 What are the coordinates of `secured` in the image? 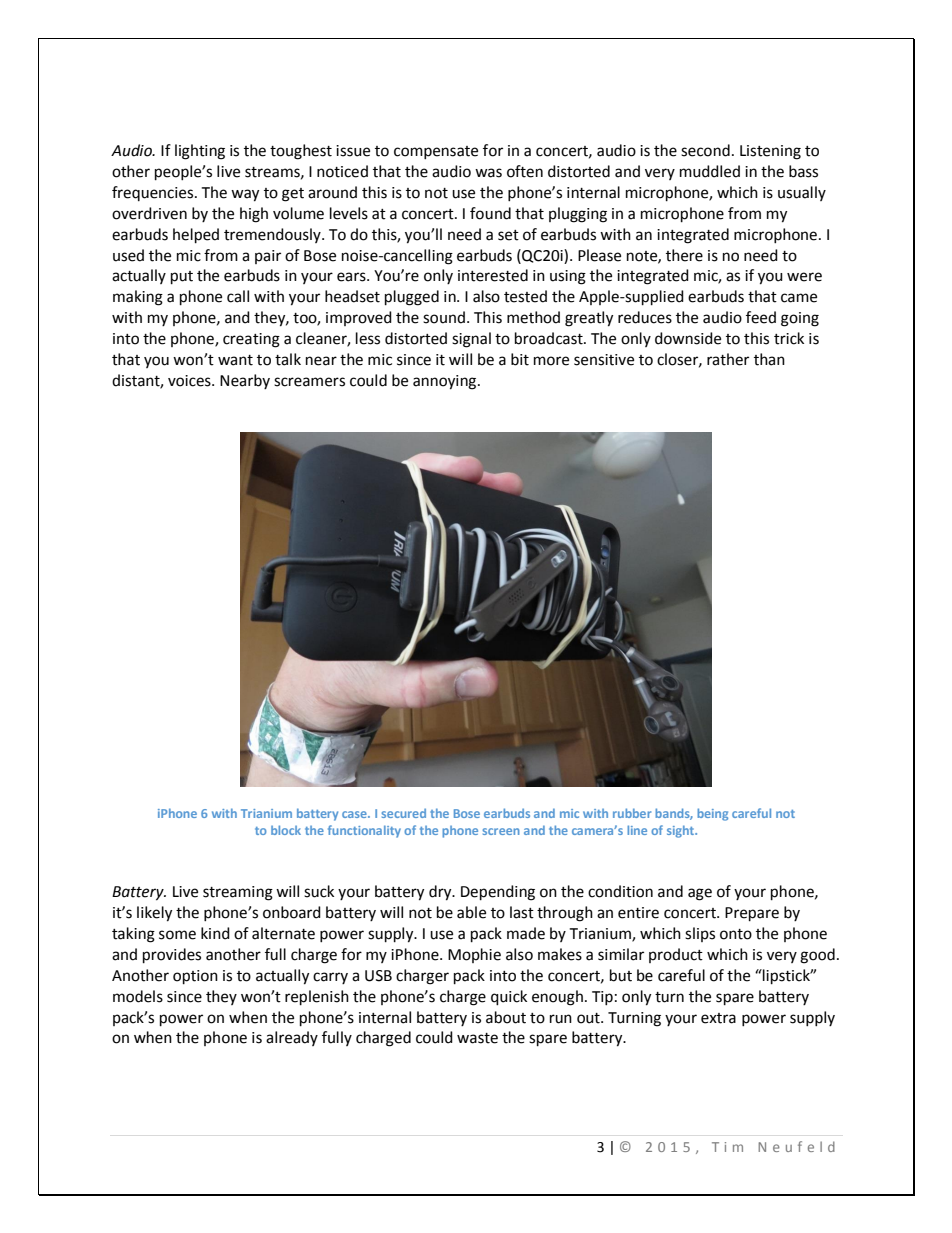 It's located at (404, 813).
